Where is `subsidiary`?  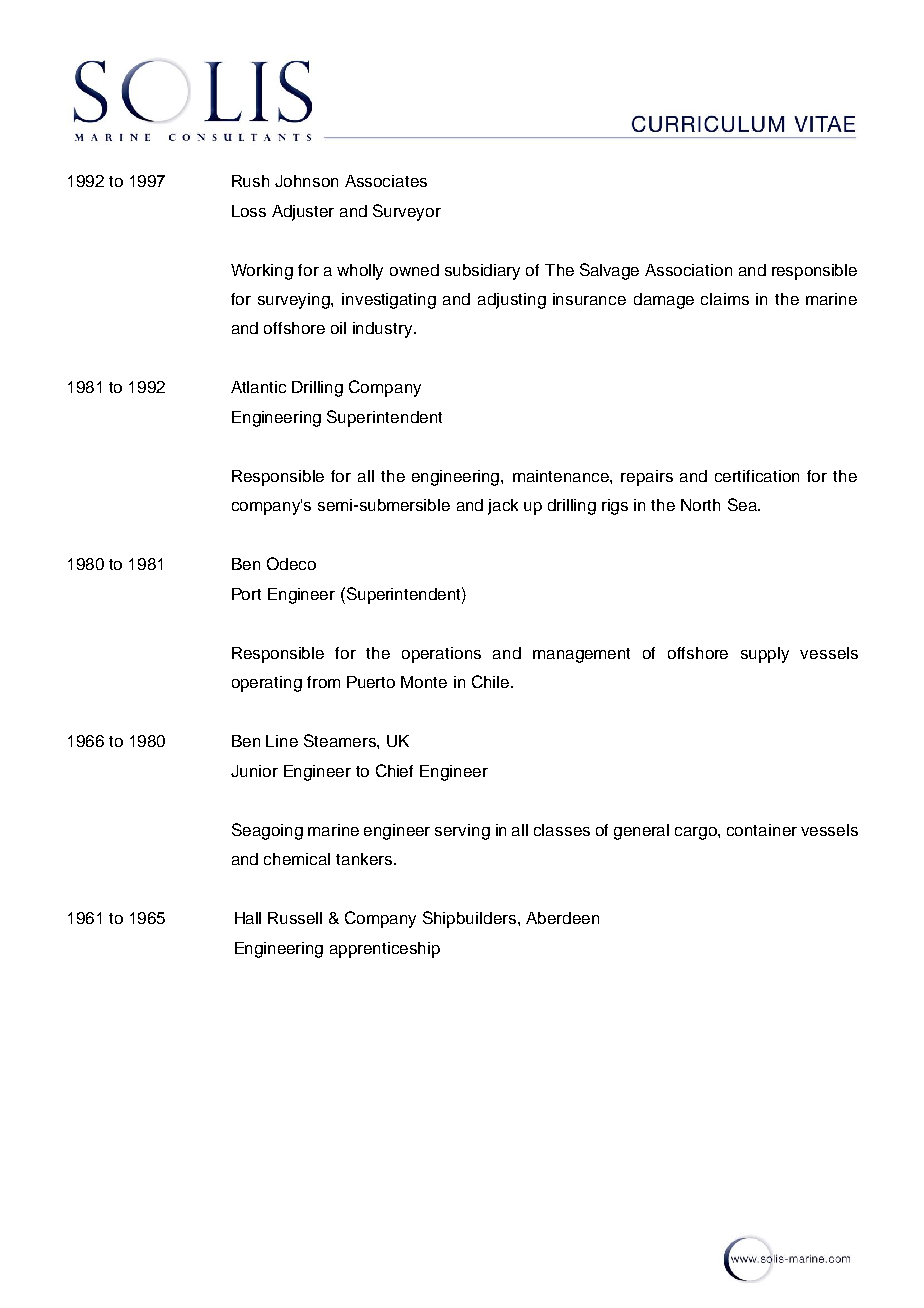
subsidiary is located at coordinates (482, 272).
